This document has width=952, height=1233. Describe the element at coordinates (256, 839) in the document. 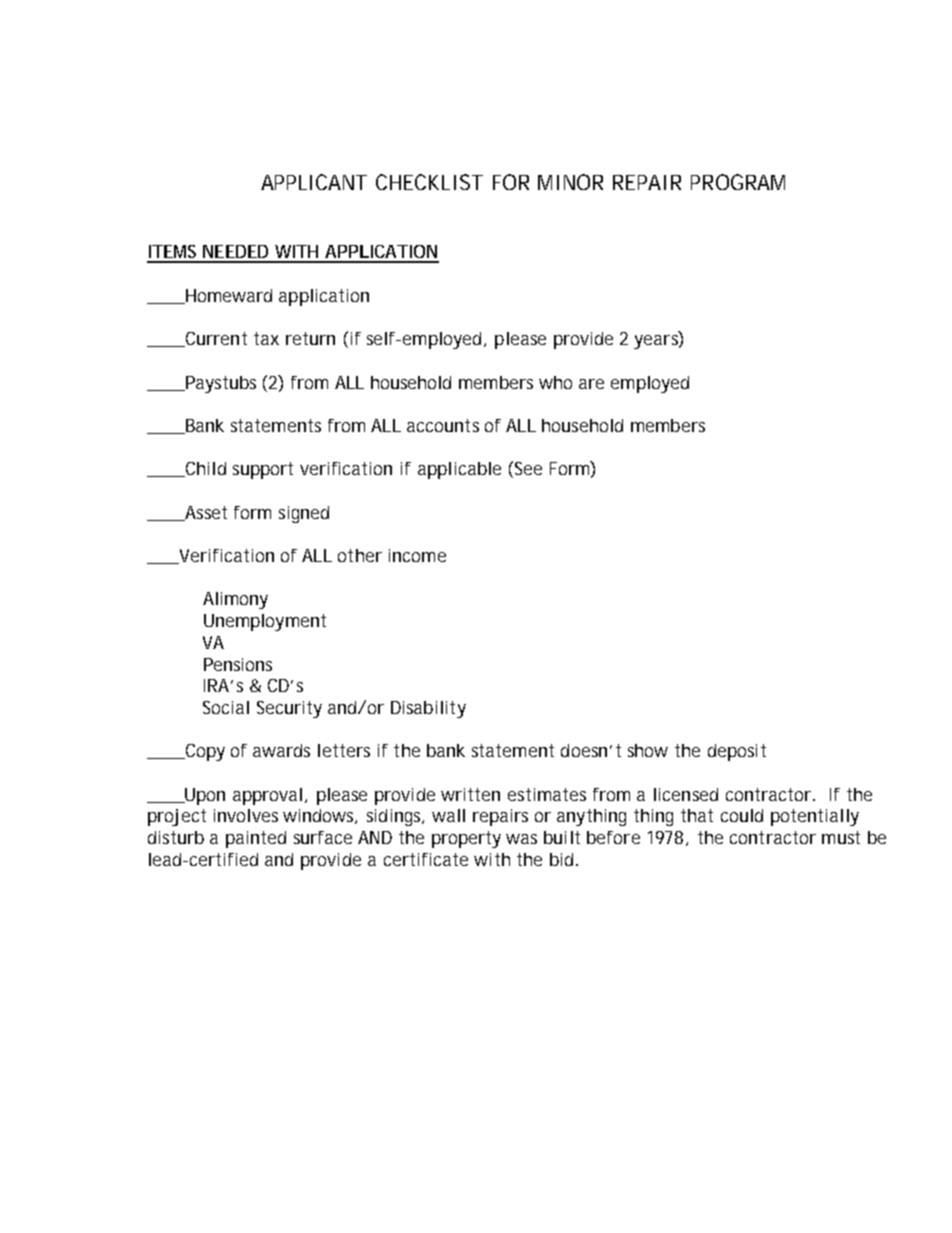

I see `painted` at that location.
